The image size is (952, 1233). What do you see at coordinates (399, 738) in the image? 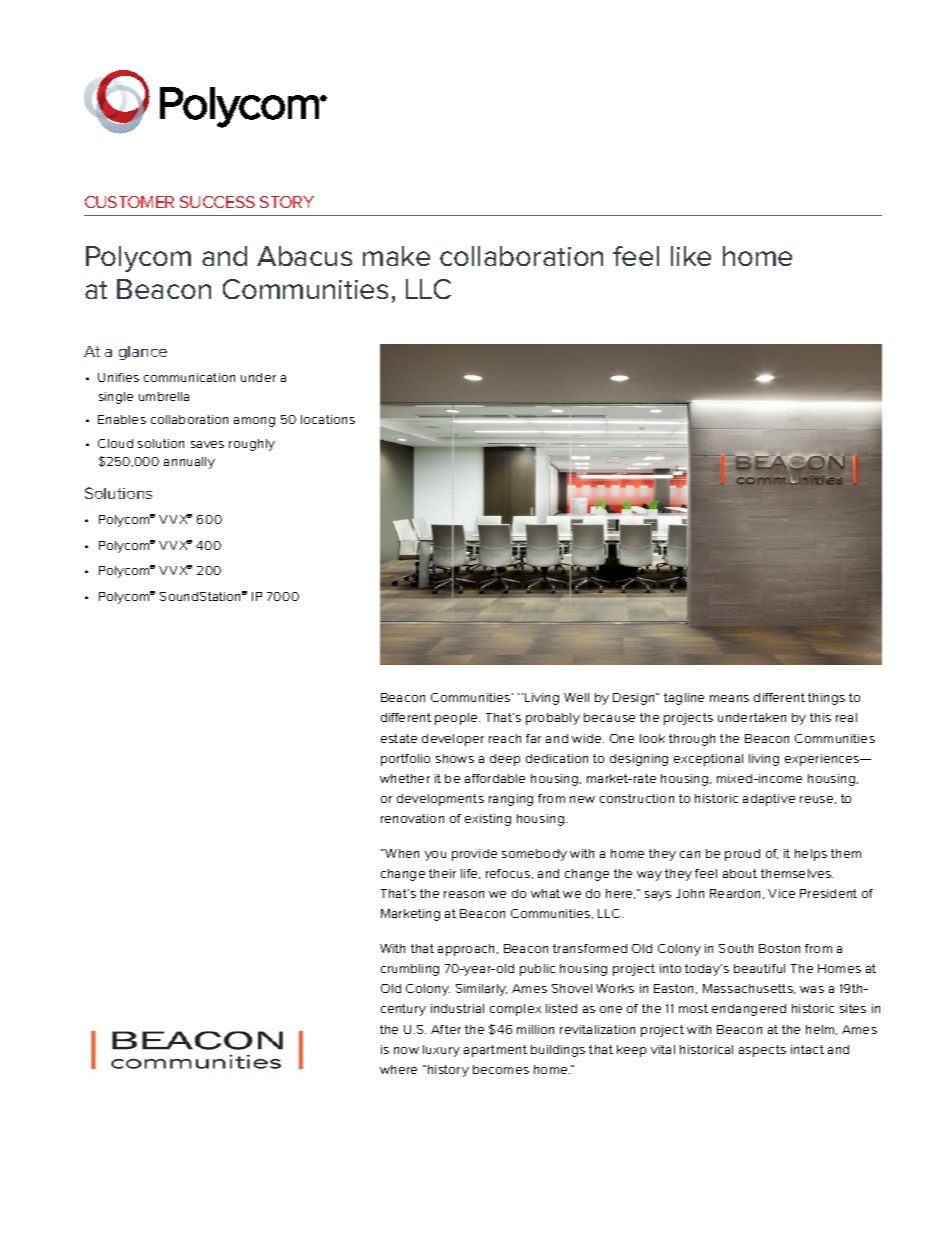
I see `estate` at bounding box center [399, 738].
